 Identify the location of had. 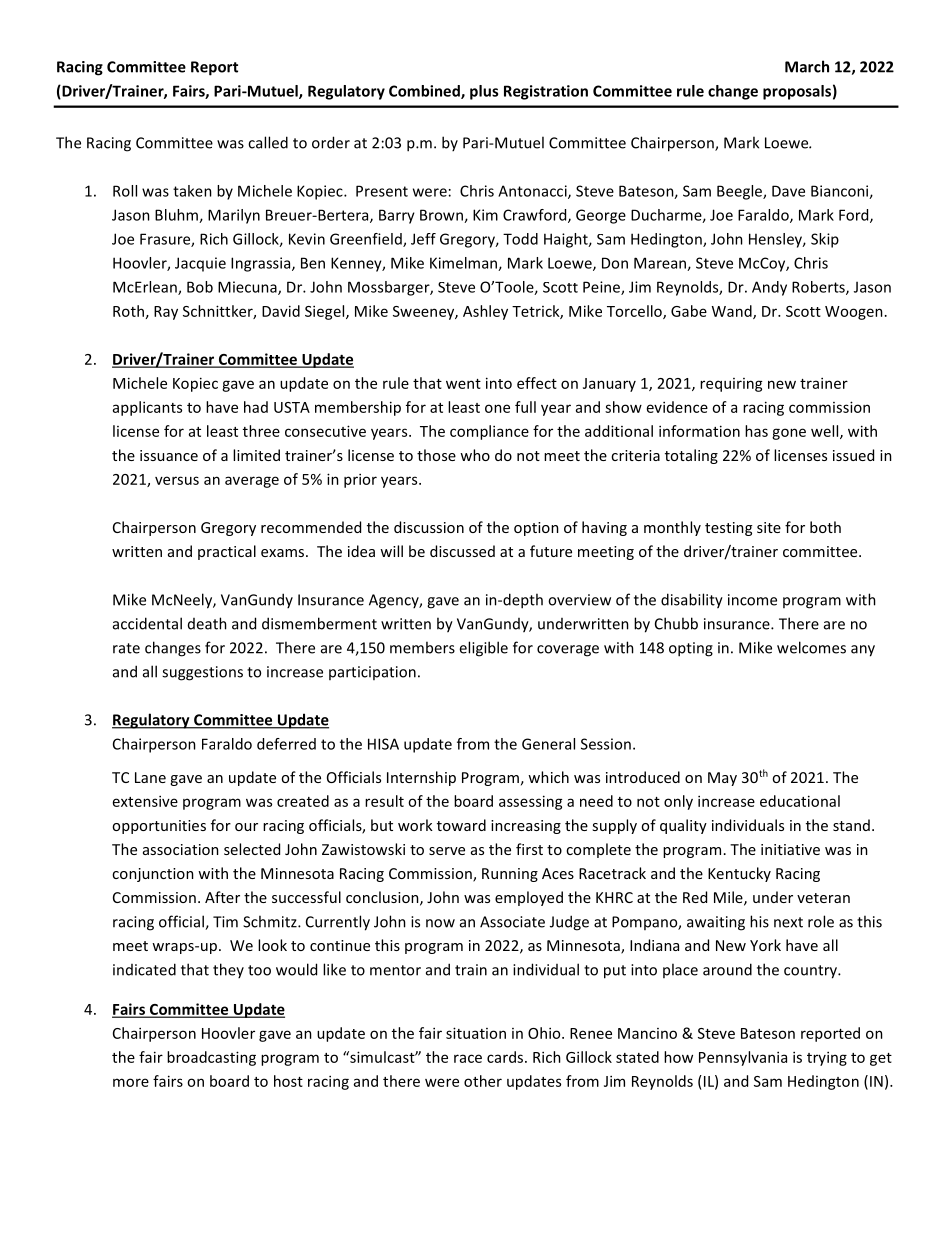
(256, 407).
